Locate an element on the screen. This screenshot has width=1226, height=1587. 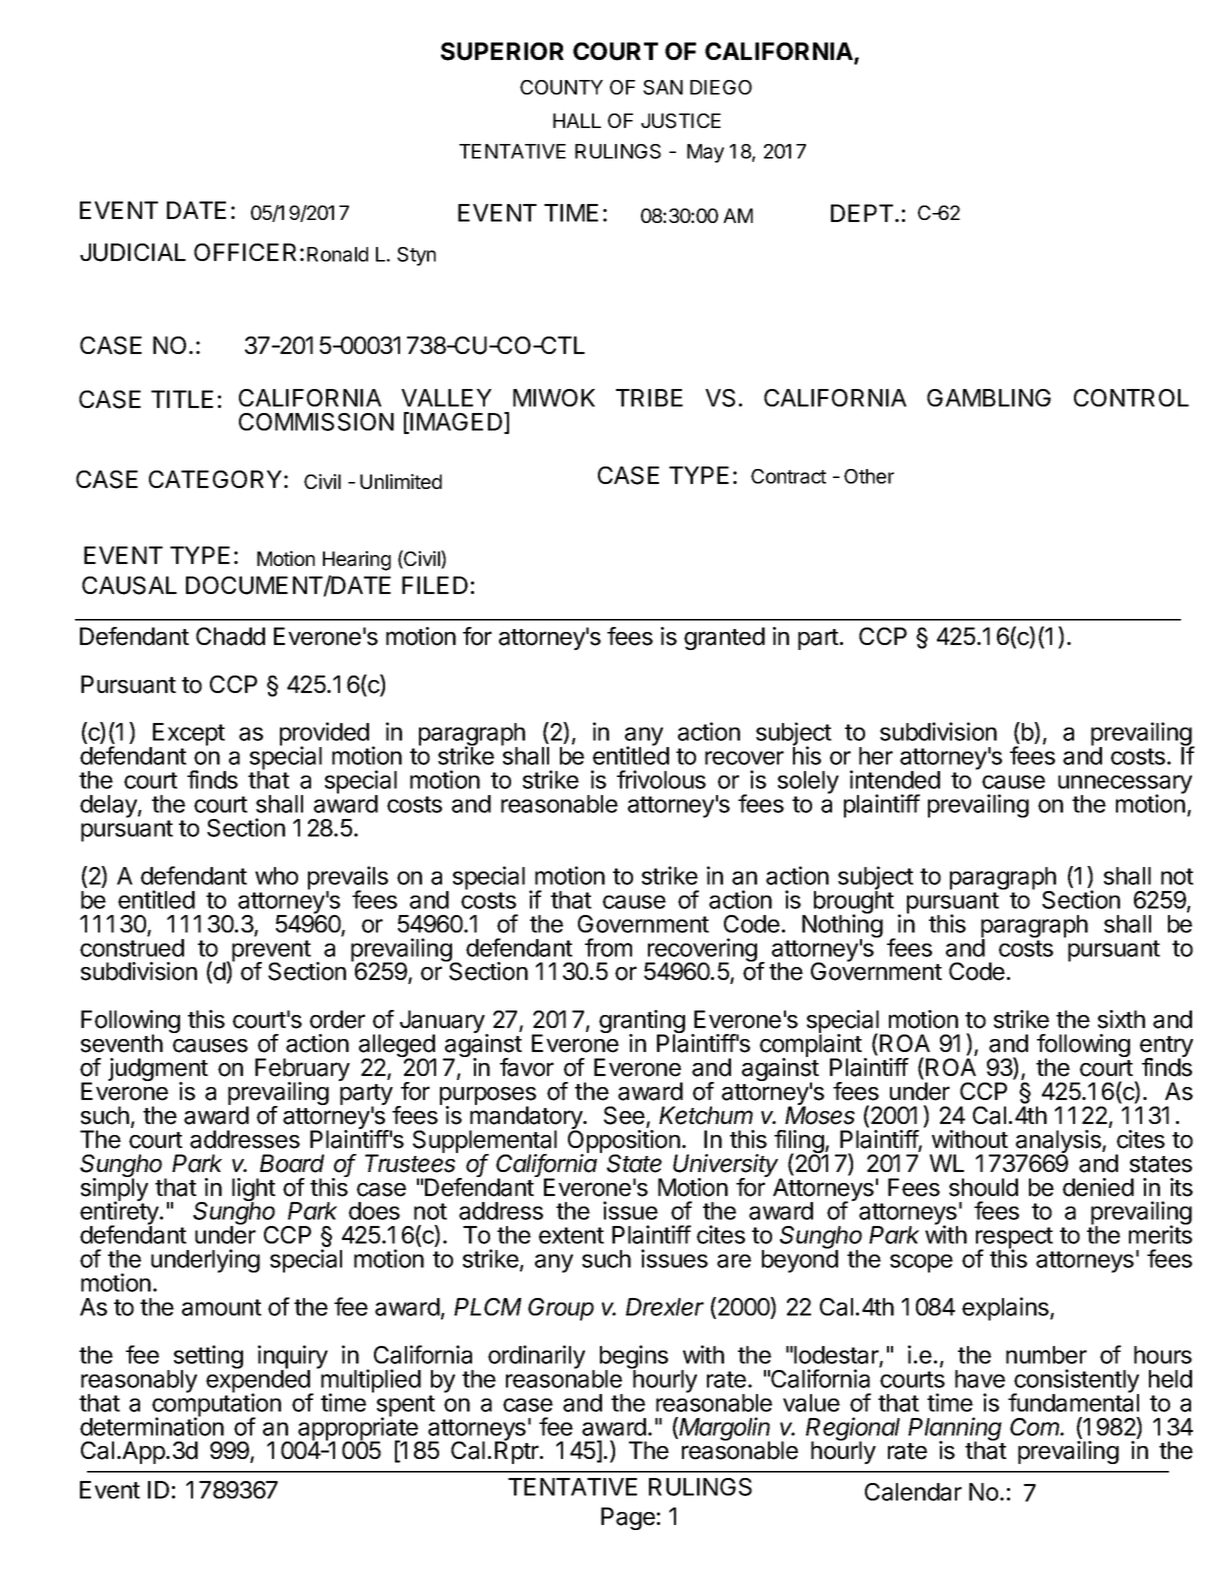
Hearing is located at coordinates (357, 561).
